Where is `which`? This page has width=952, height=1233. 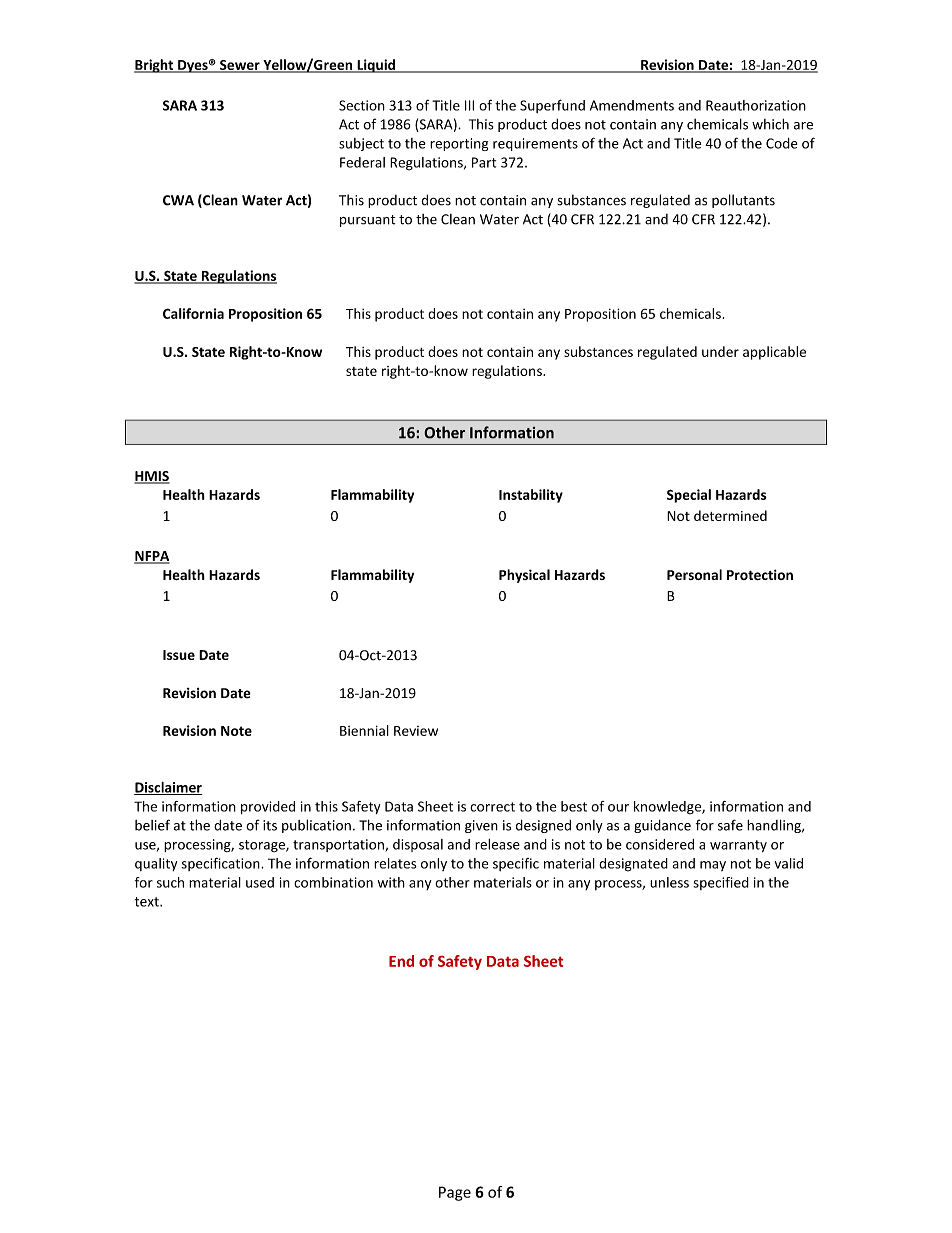 which is located at coordinates (770, 124).
